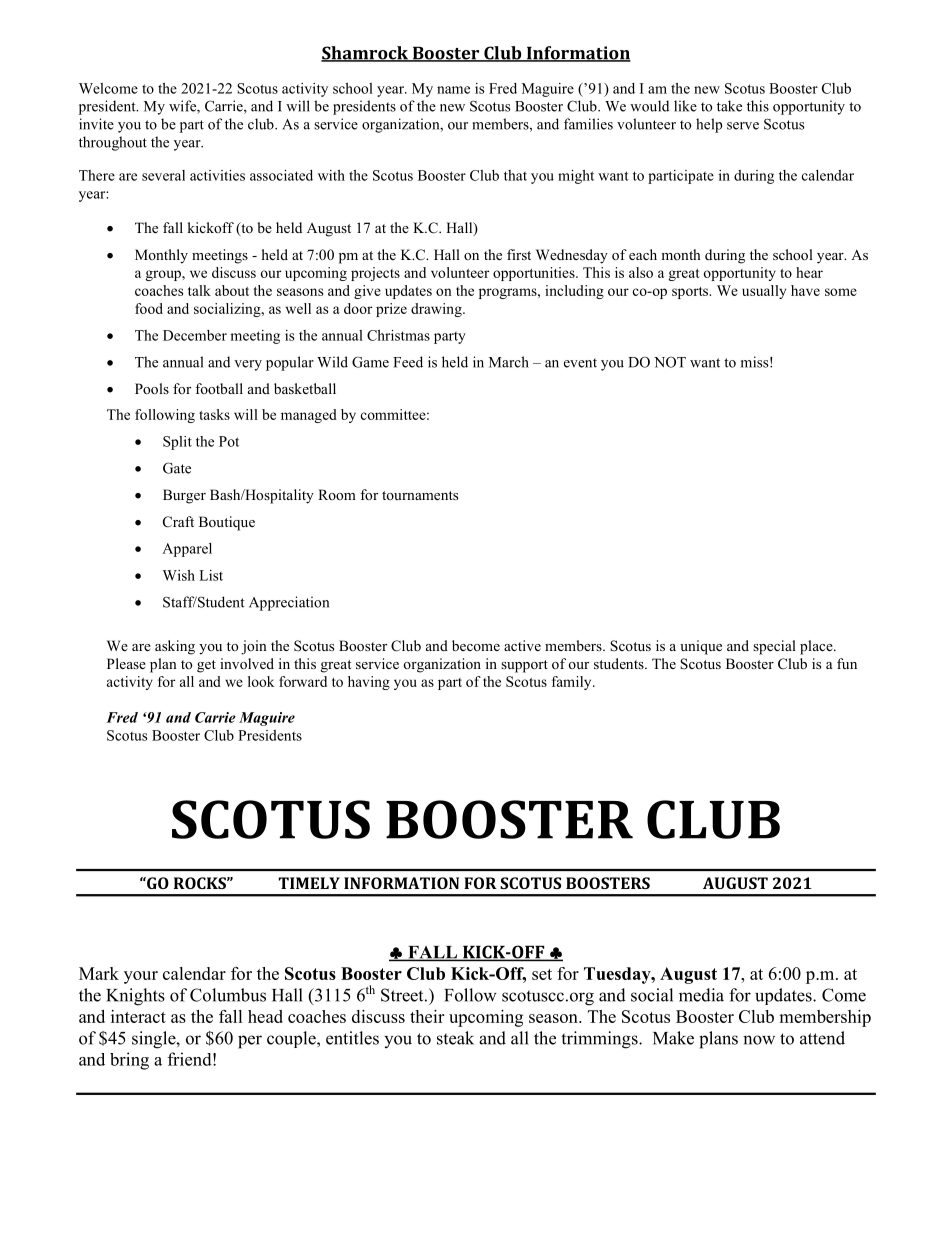 Image resolution: width=952 pixels, height=1233 pixels. I want to click on get, so click(206, 666).
